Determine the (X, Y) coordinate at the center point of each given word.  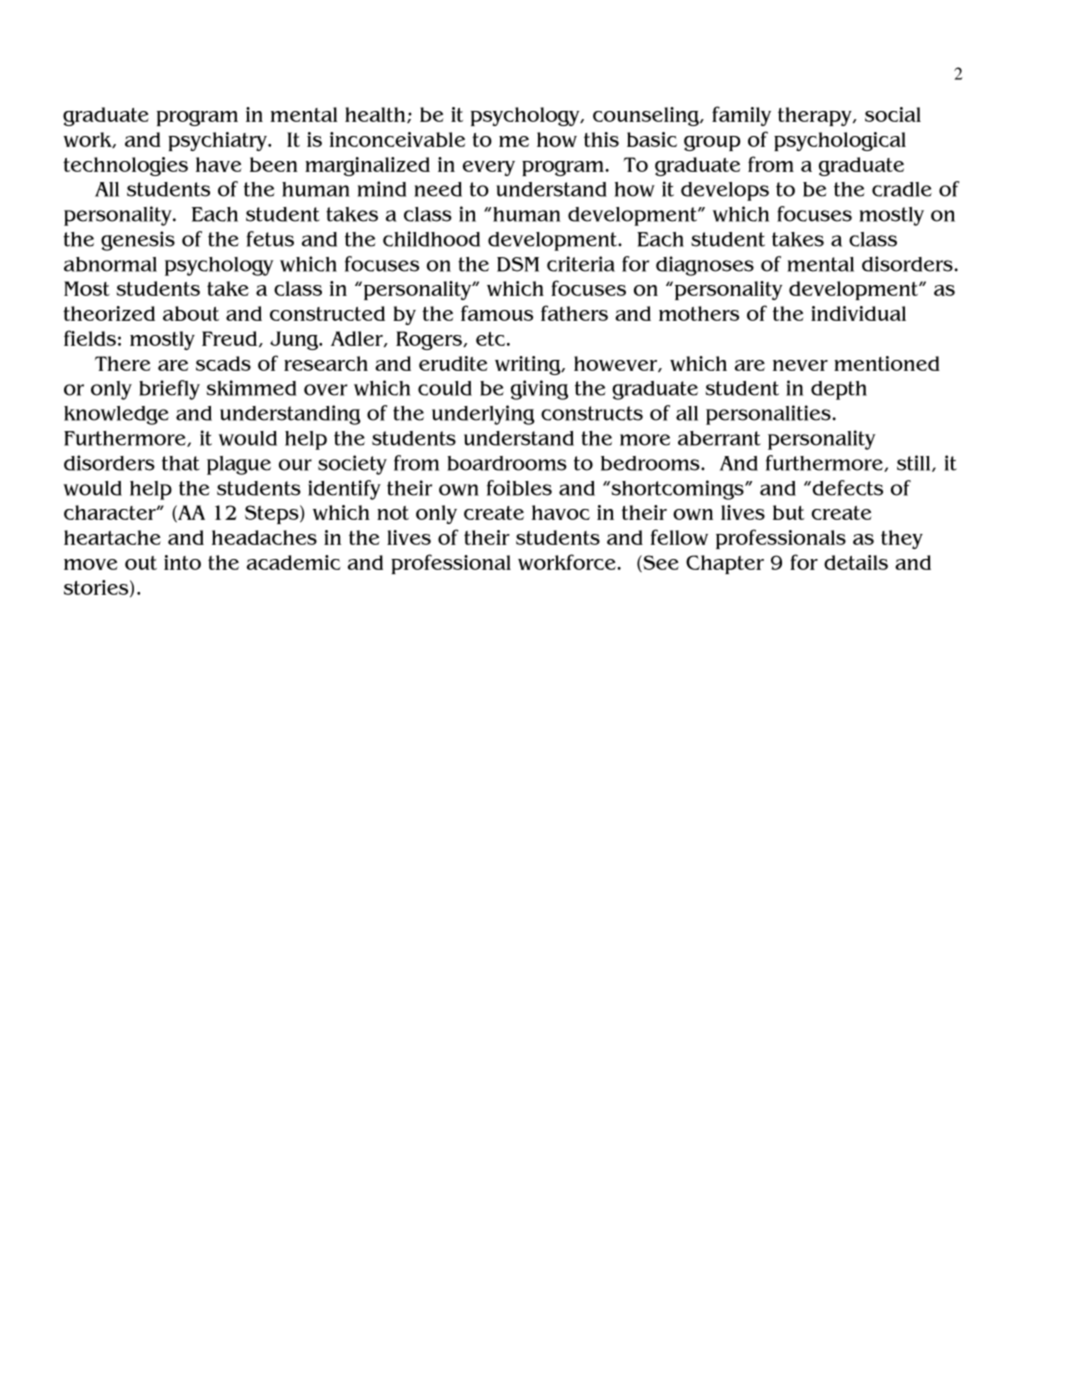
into (182, 562)
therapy (816, 116)
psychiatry (219, 141)
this (601, 139)
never (800, 365)
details (856, 562)
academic (294, 562)
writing (529, 365)
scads (223, 363)
